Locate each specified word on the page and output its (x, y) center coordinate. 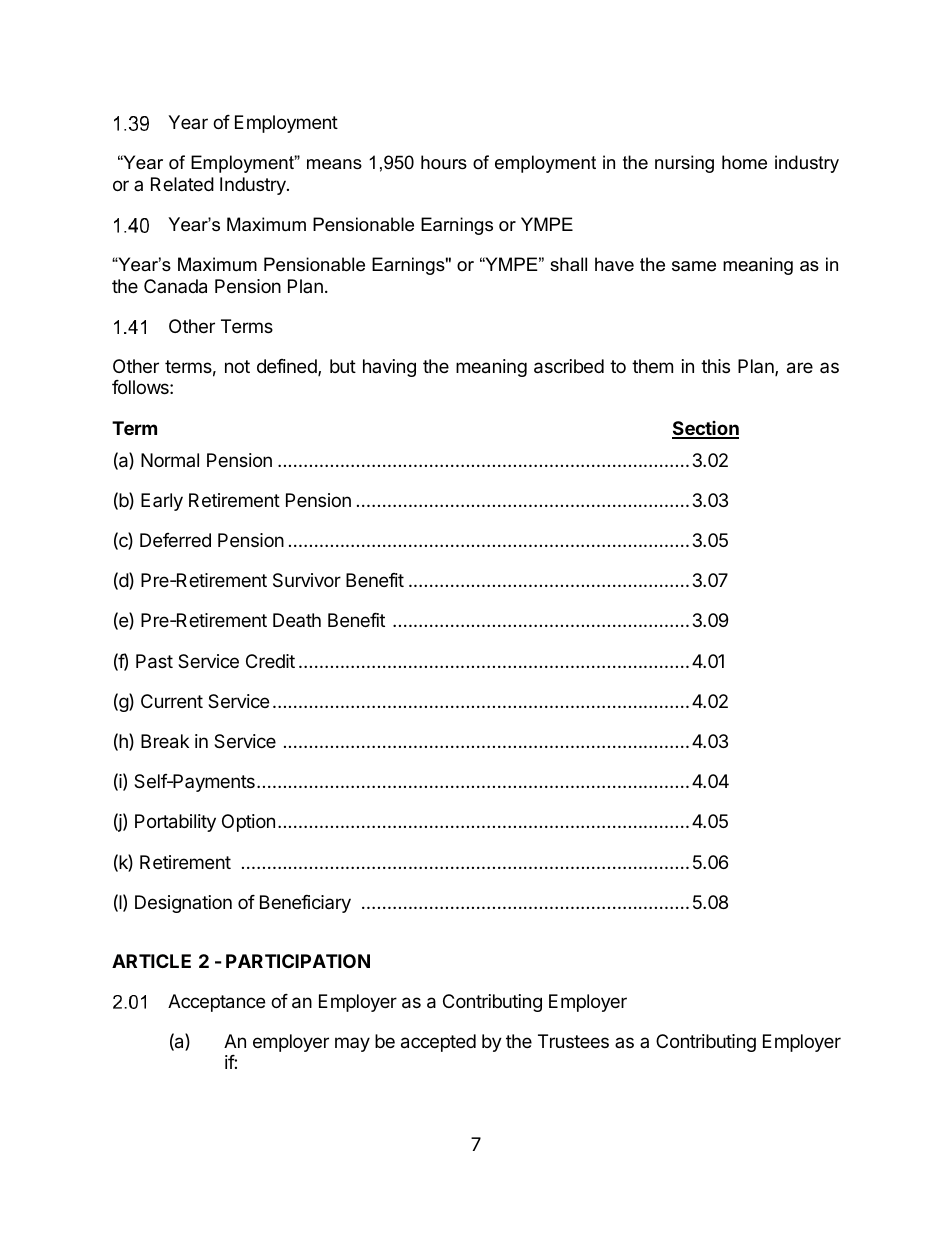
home (744, 162)
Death (297, 620)
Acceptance (216, 1003)
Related (182, 184)
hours (444, 162)
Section (705, 429)
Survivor (307, 580)
